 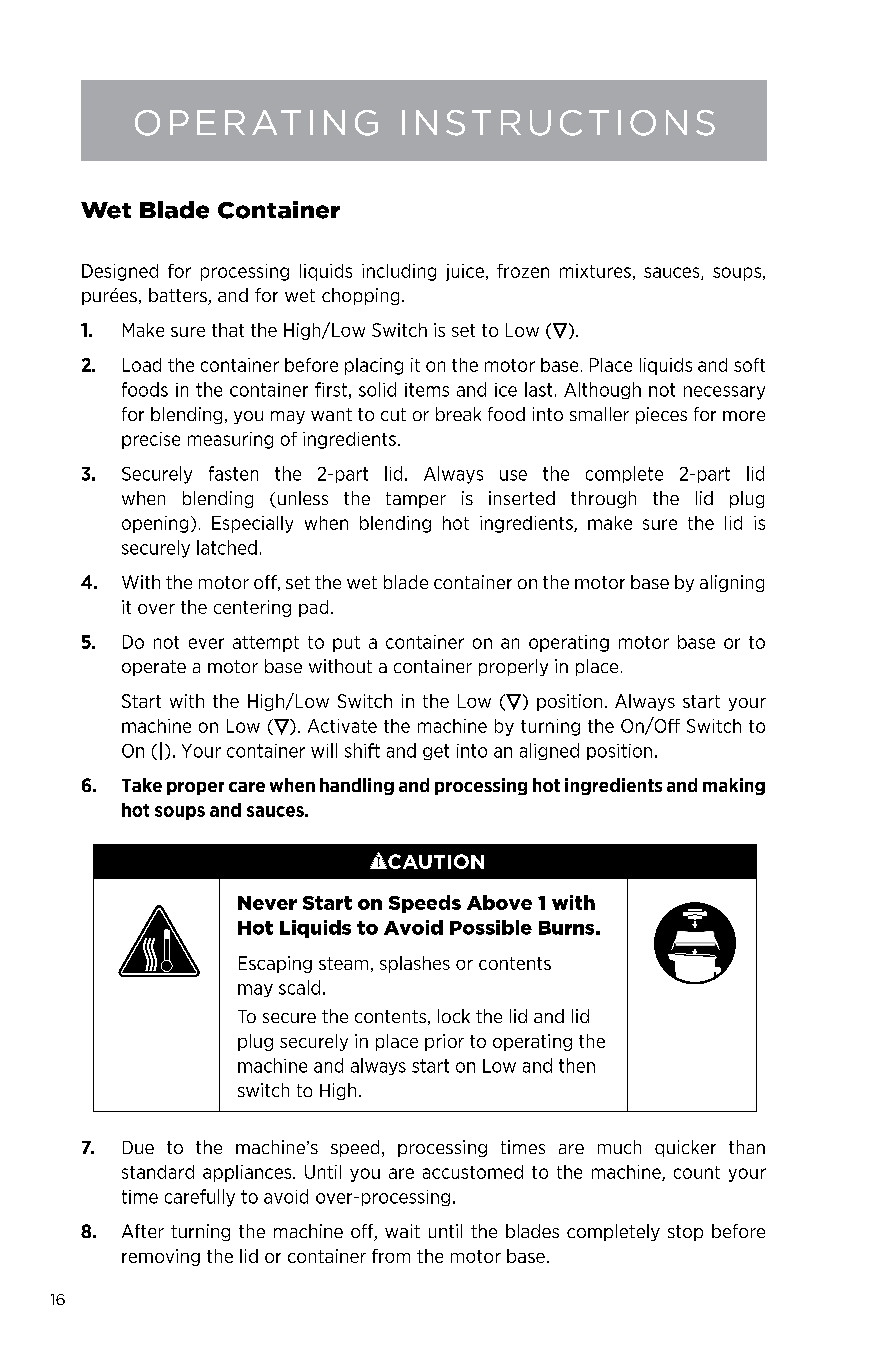 What do you see at coordinates (595, 271) in the screenshot?
I see `mixtures` at bounding box center [595, 271].
